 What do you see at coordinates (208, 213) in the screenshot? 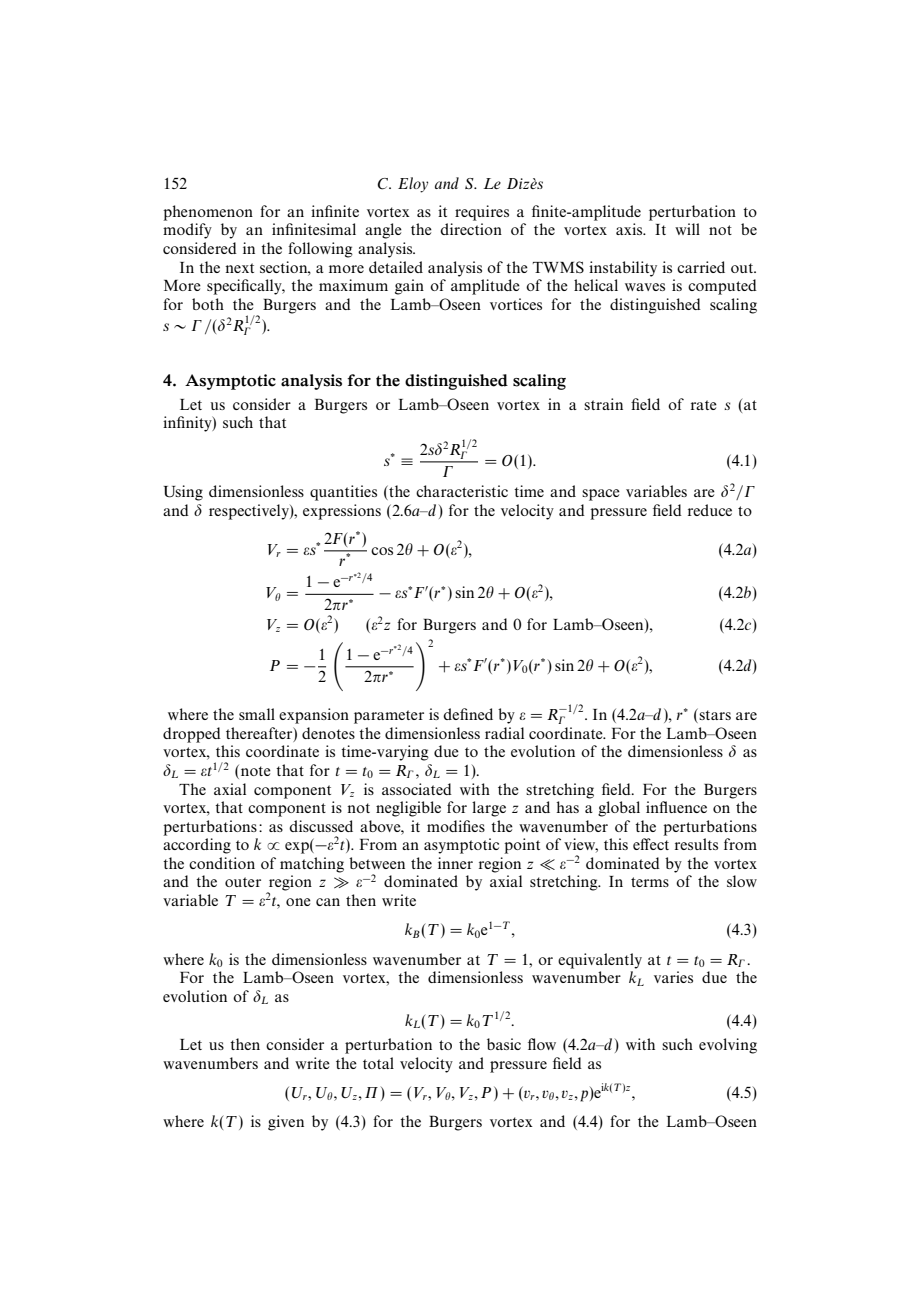
I see `phenomenon` at bounding box center [208, 213].
